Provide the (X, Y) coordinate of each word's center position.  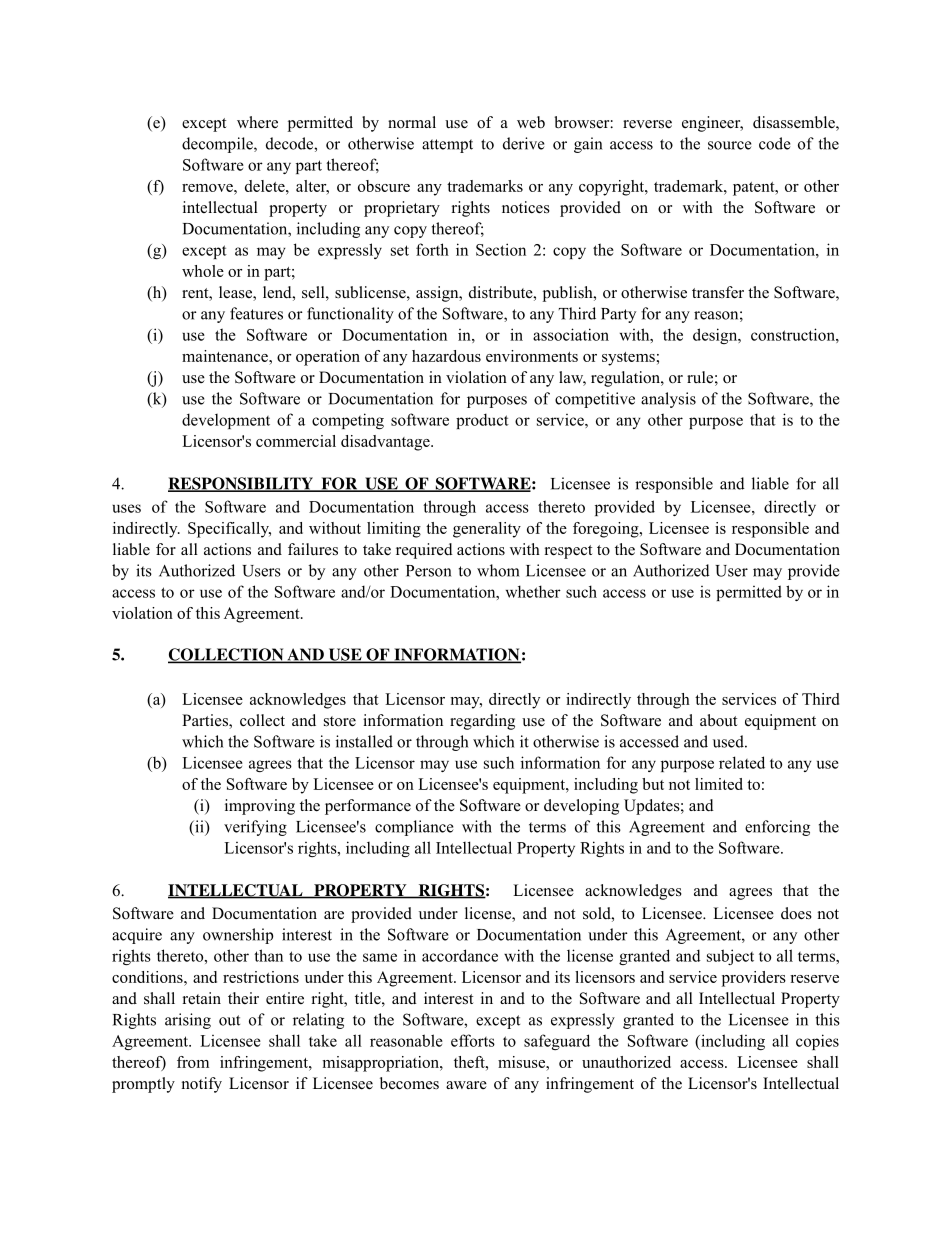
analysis (668, 400)
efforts (473, 1040)
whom (498, 570)
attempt (447, 146)
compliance (414, 828)
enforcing (777, 828)
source (730, 145)
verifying (255, 828)
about (718, 720)
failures (313, 549)
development (226, 421)
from (193, 1062)
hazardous (446, 356)
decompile (218, 145)
